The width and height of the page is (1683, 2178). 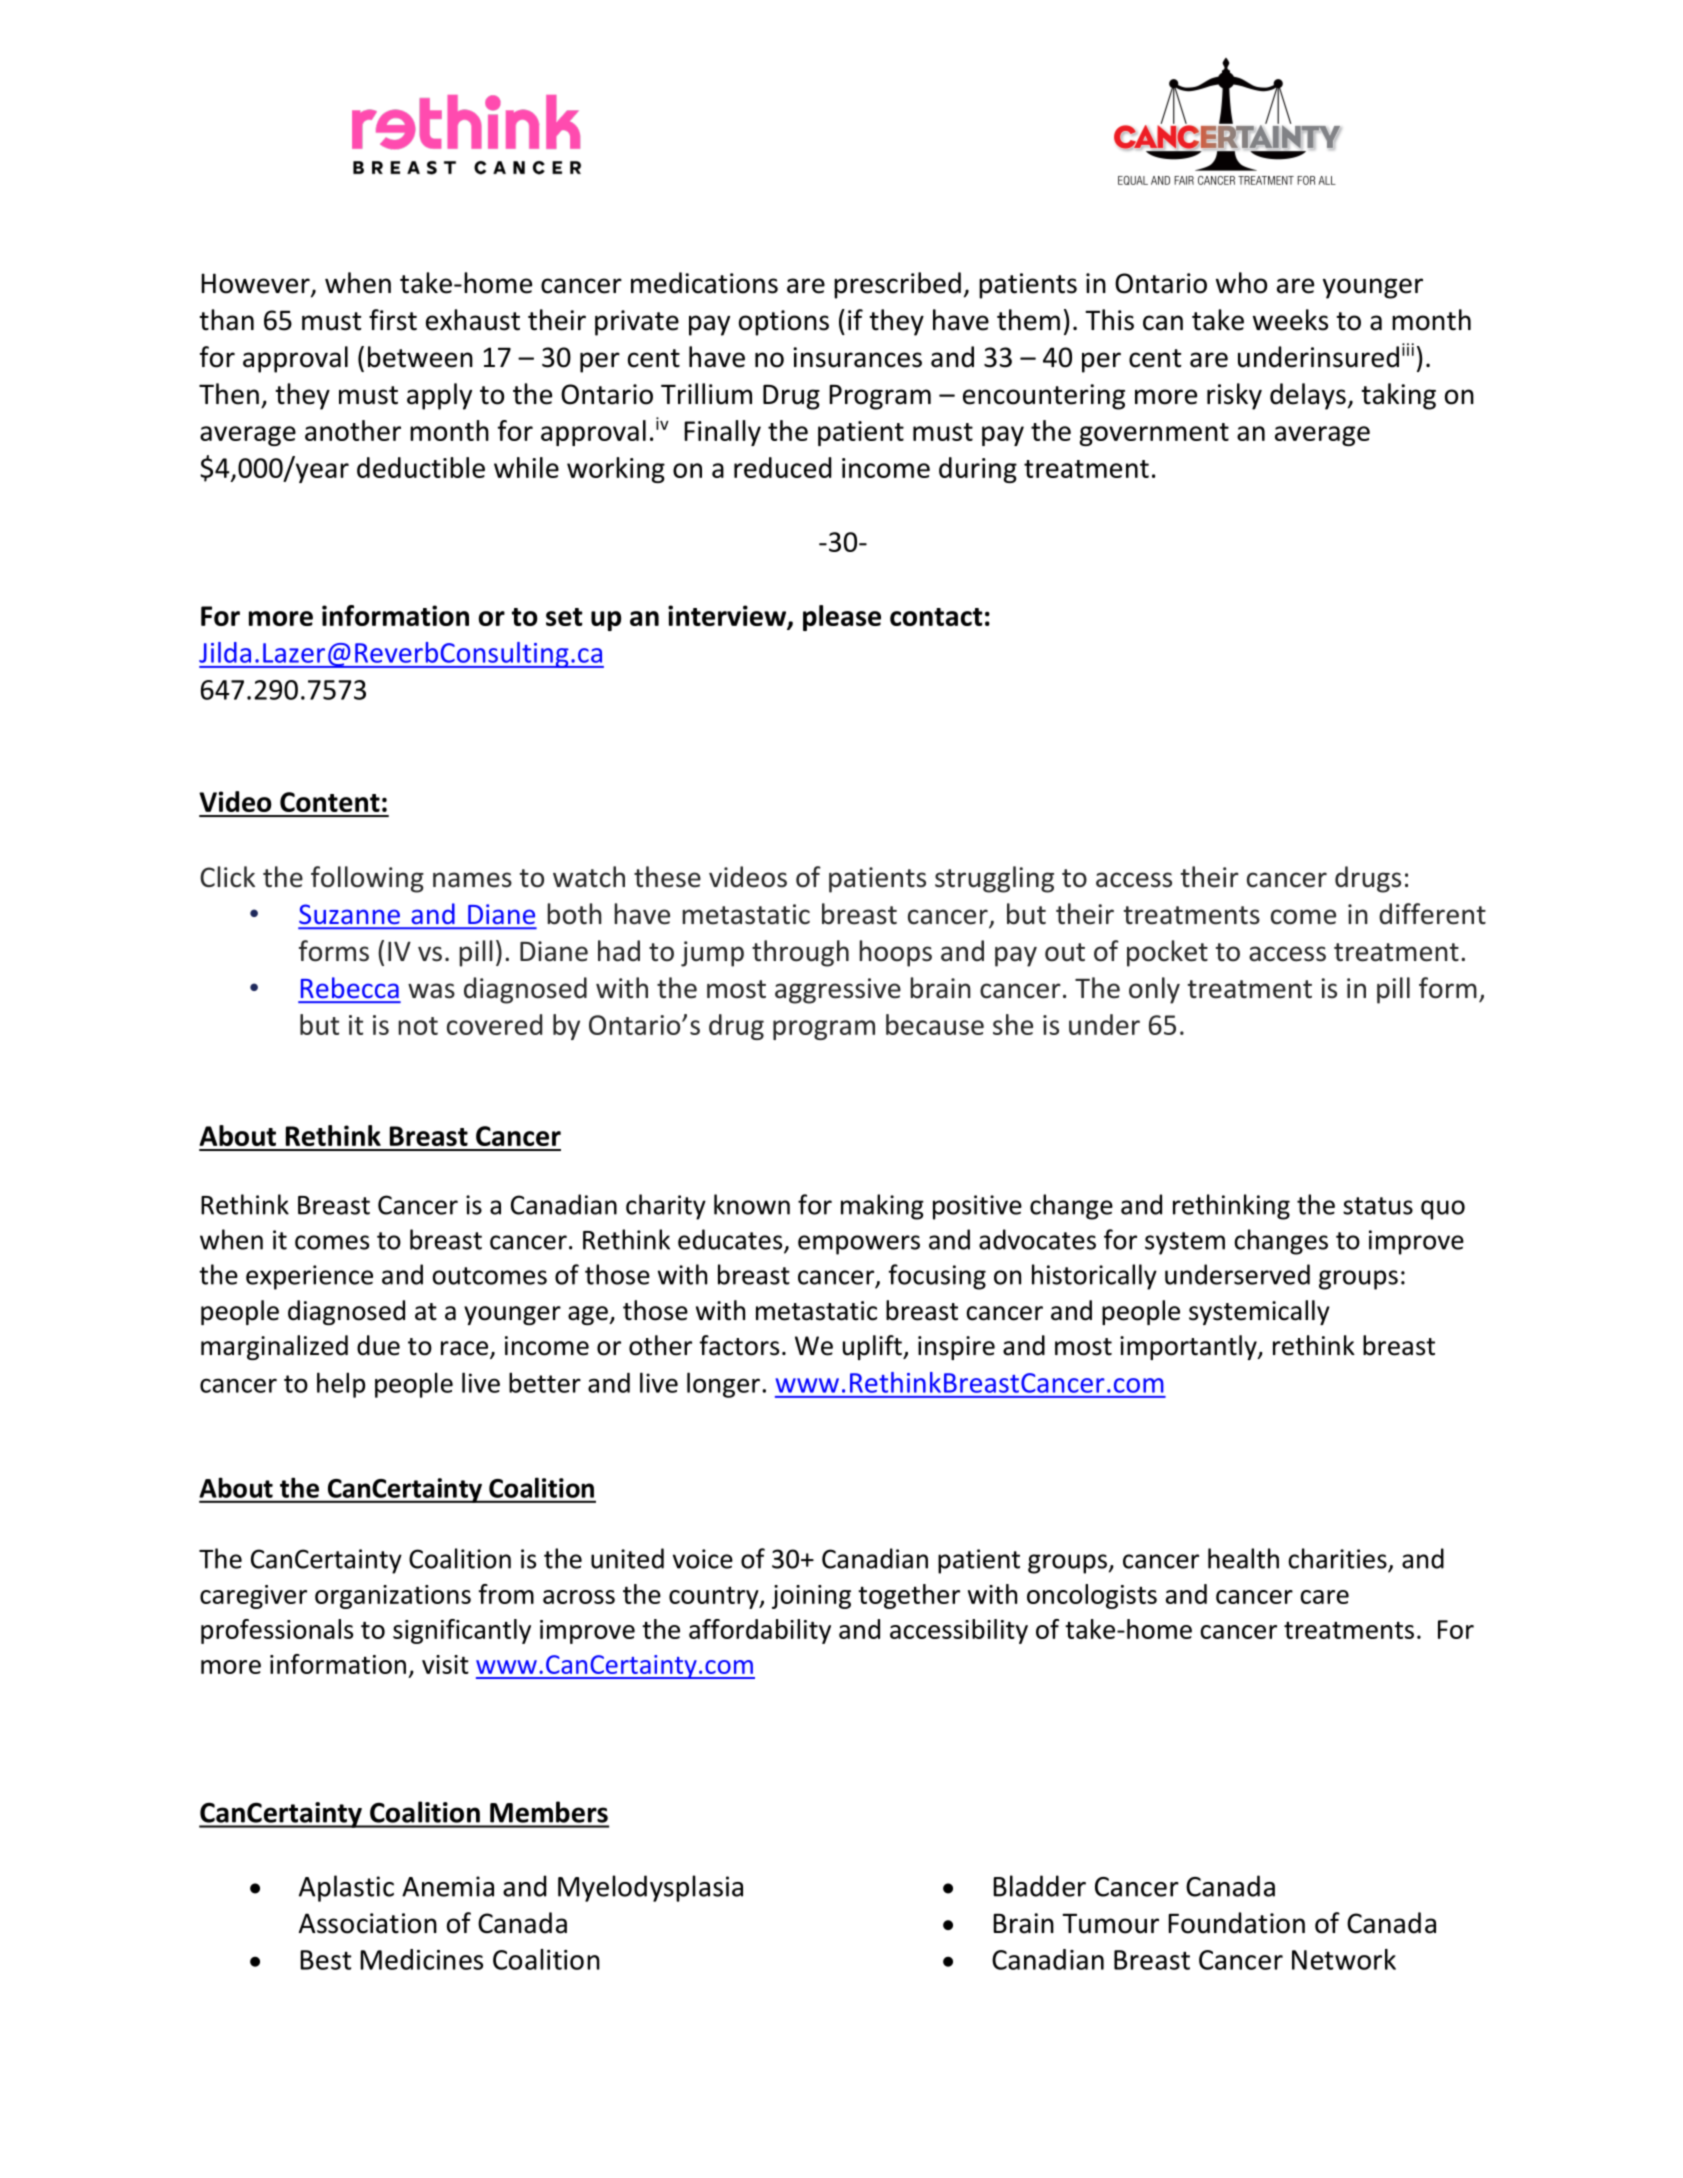 What do you see at coordinates (857, 357) in the page?
I see `insurances` at bounding box center [857, 357].
